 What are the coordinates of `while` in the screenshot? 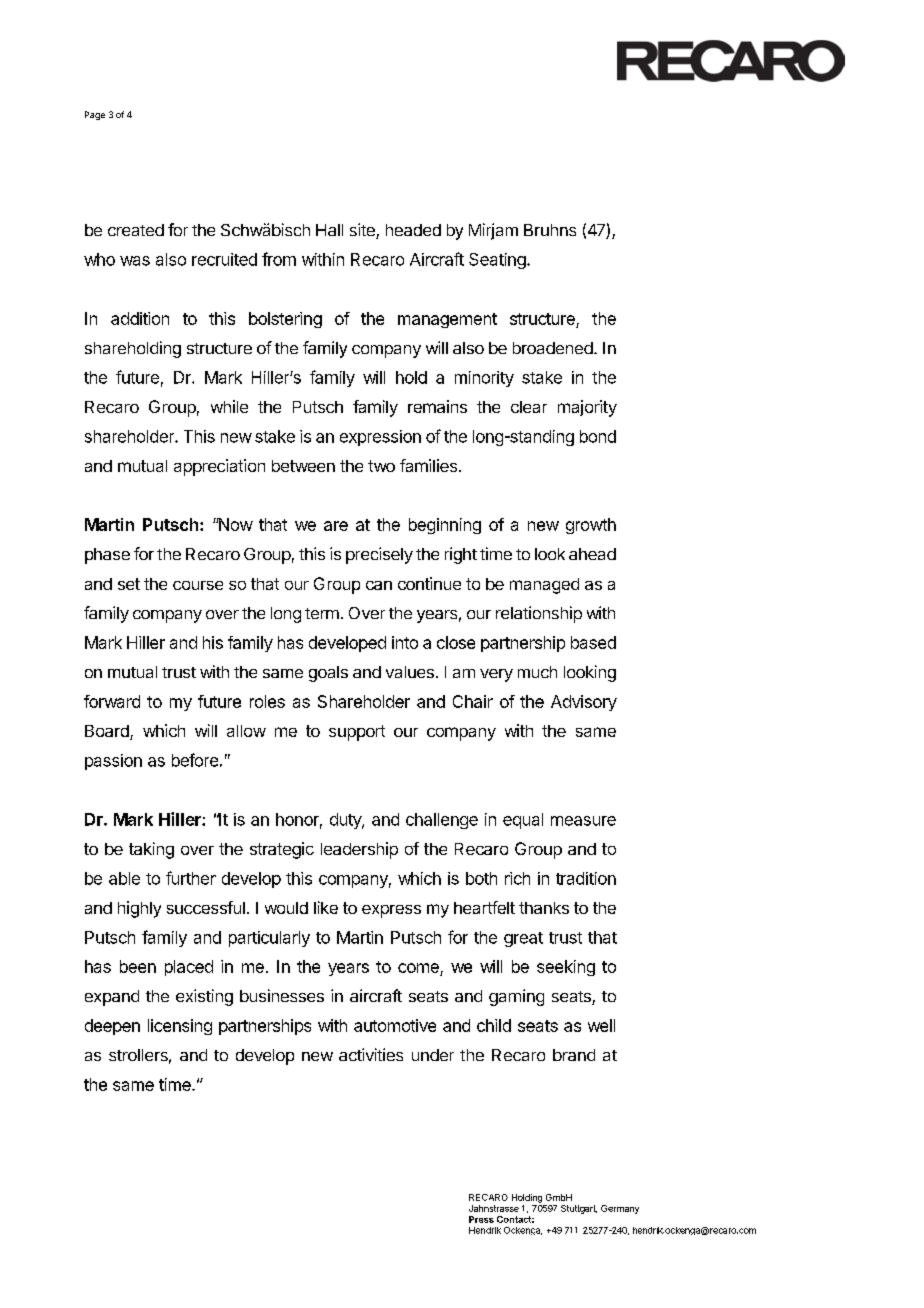 It's located at (229, 406).
